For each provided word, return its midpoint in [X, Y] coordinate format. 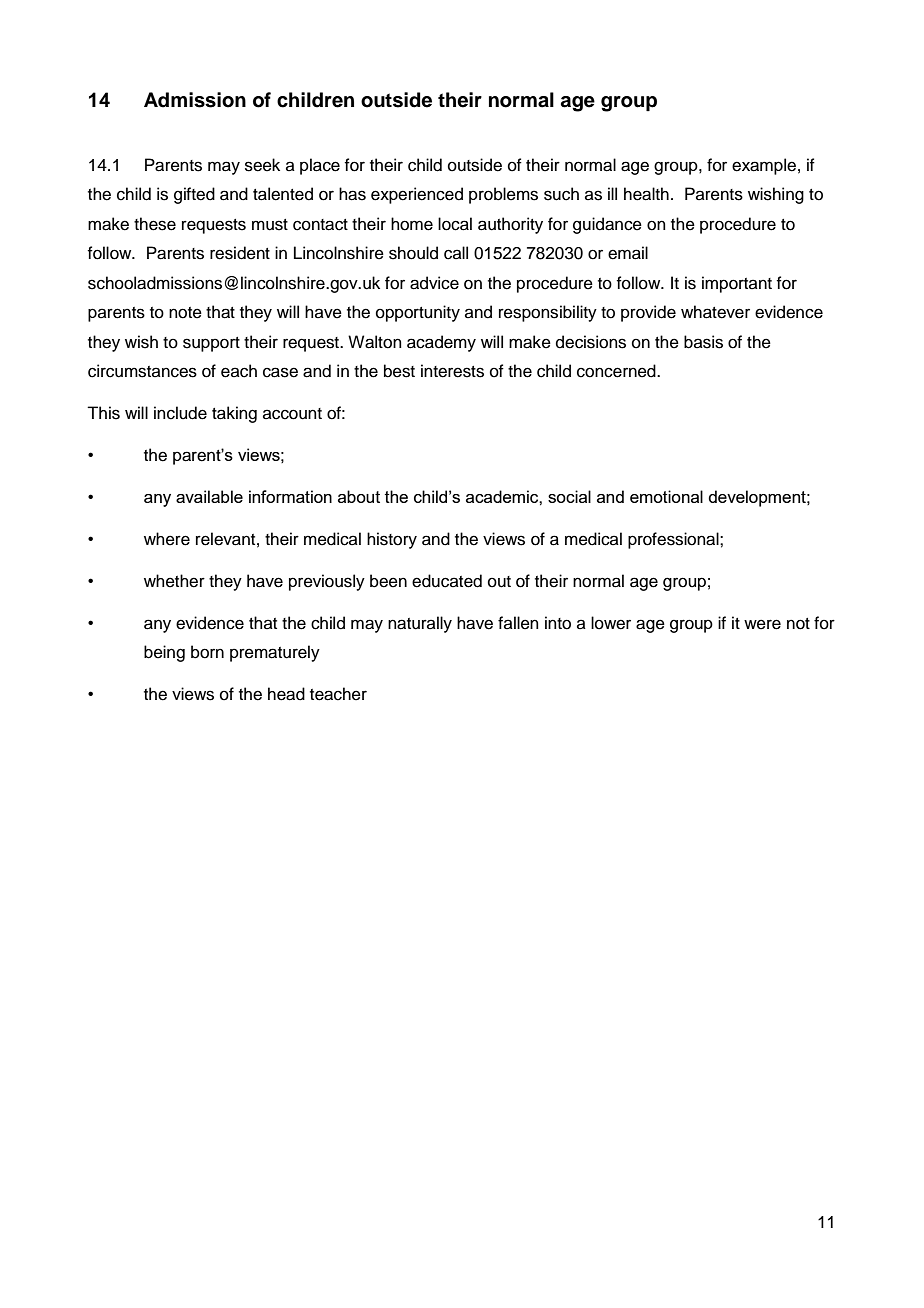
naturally [420, 624]
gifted [194, 195]
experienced [417, 195]
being [164, 653]
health [646, 194]
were [762, 624]
